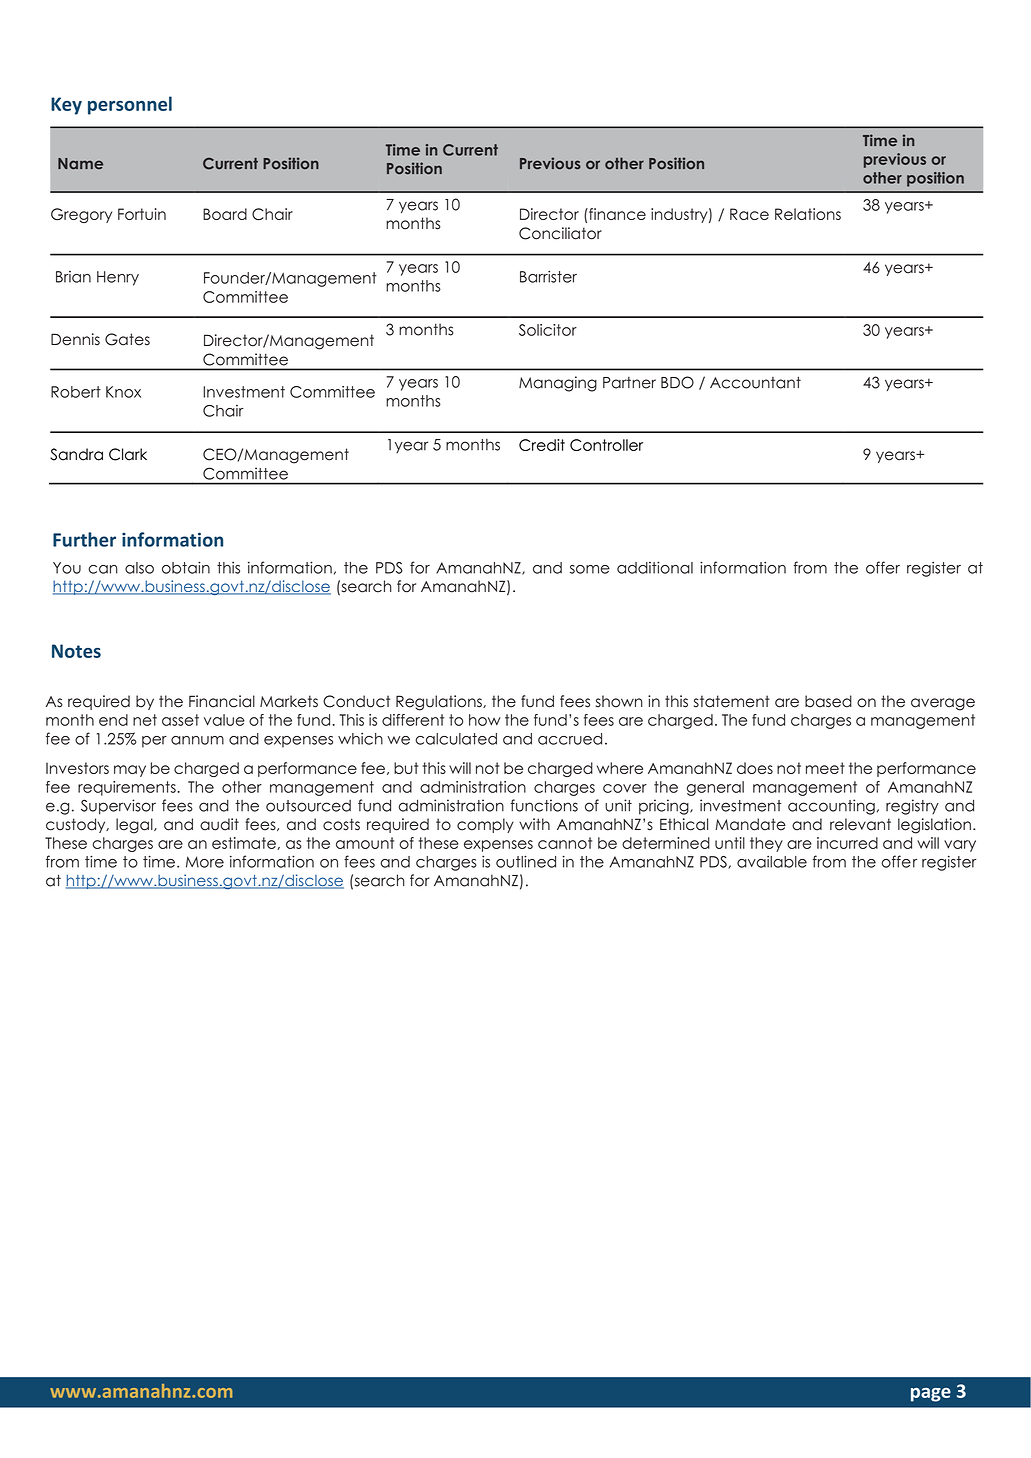 The width and height of the screenshot is (1031, 1458). Describe the element at coordinates (186, 567) in the screenshot. I see `obtain` at that location.
